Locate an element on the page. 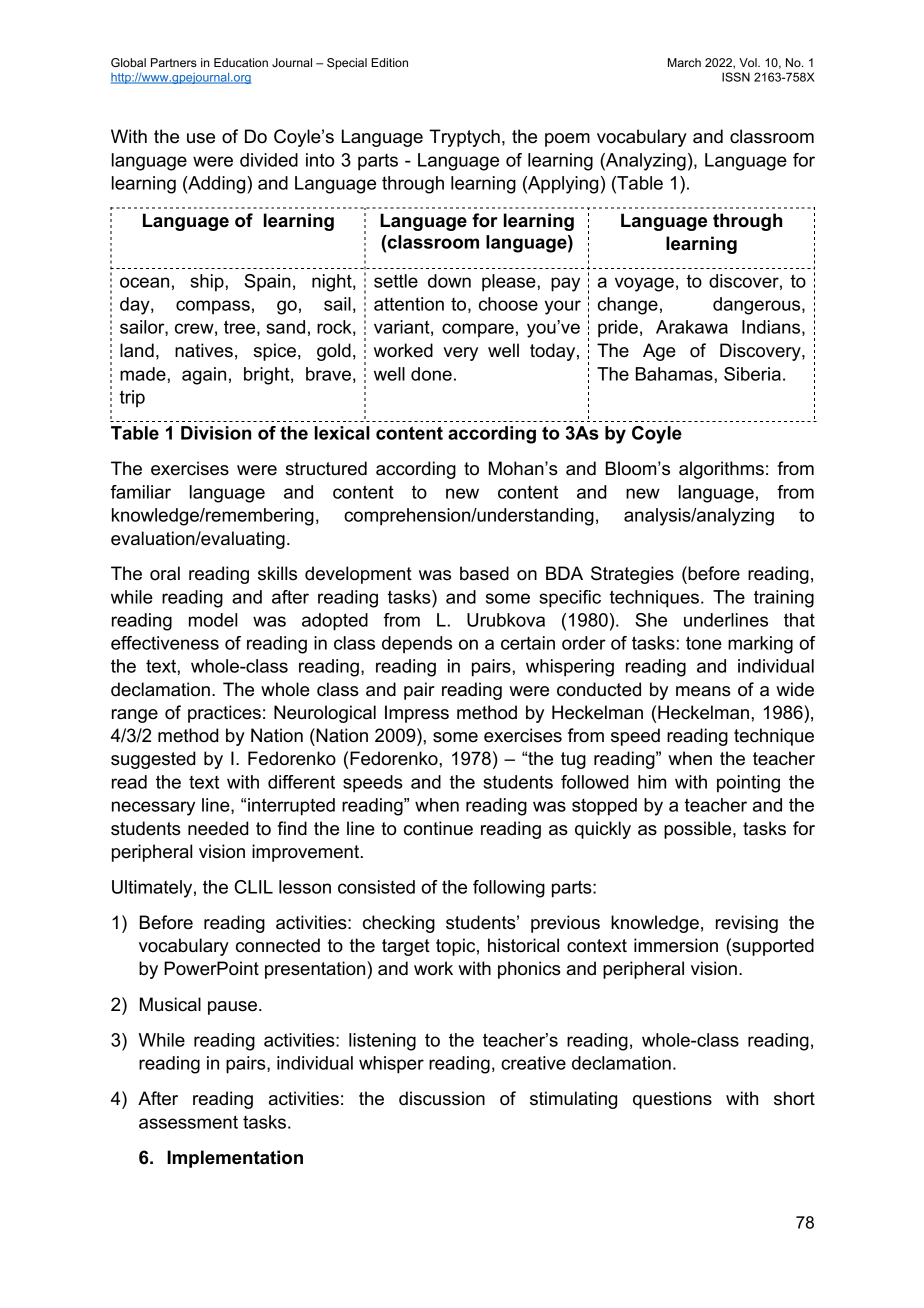  natives is located at coordinates (204, 350).
